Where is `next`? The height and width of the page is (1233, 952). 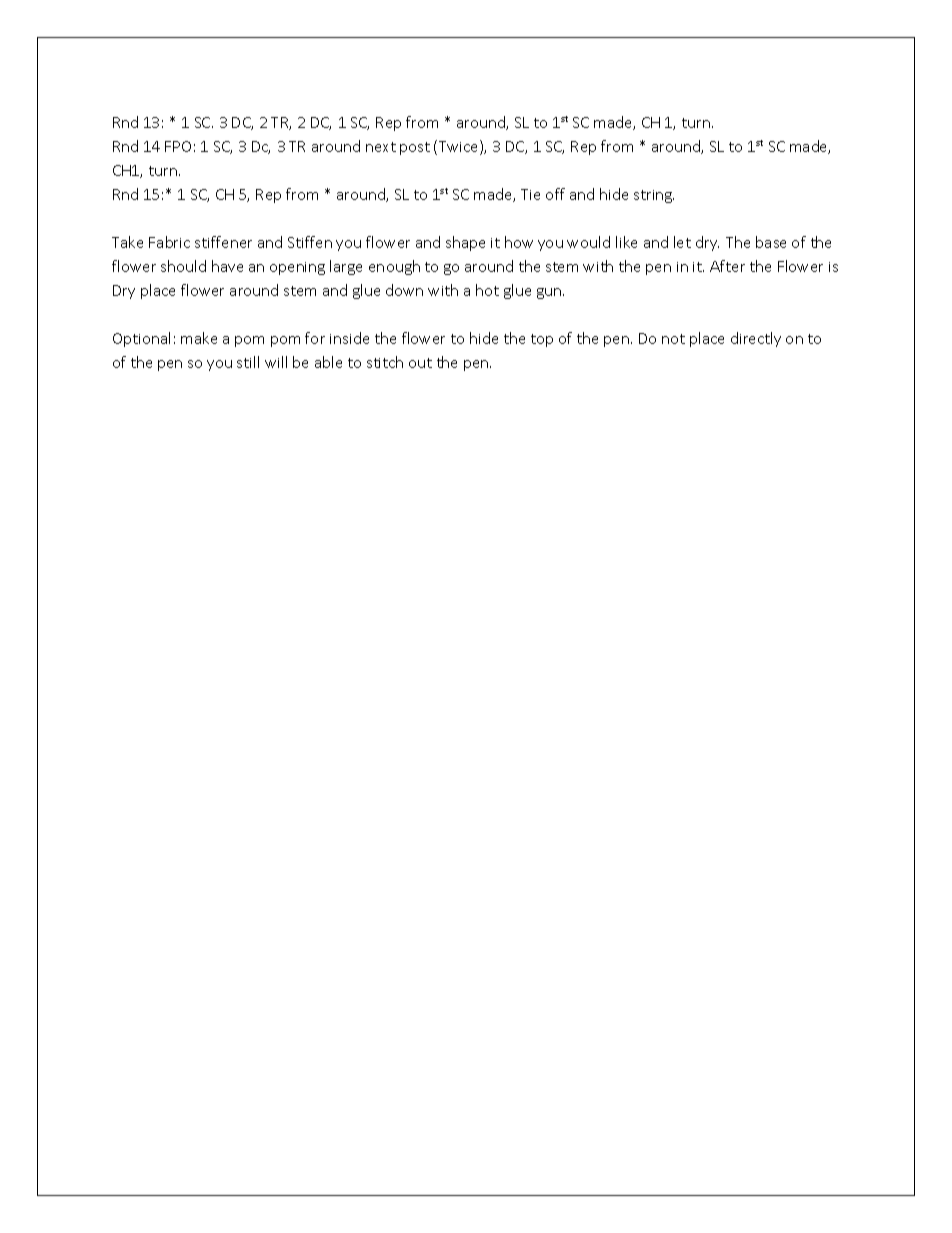
next is located at coordinates (381, 147).
